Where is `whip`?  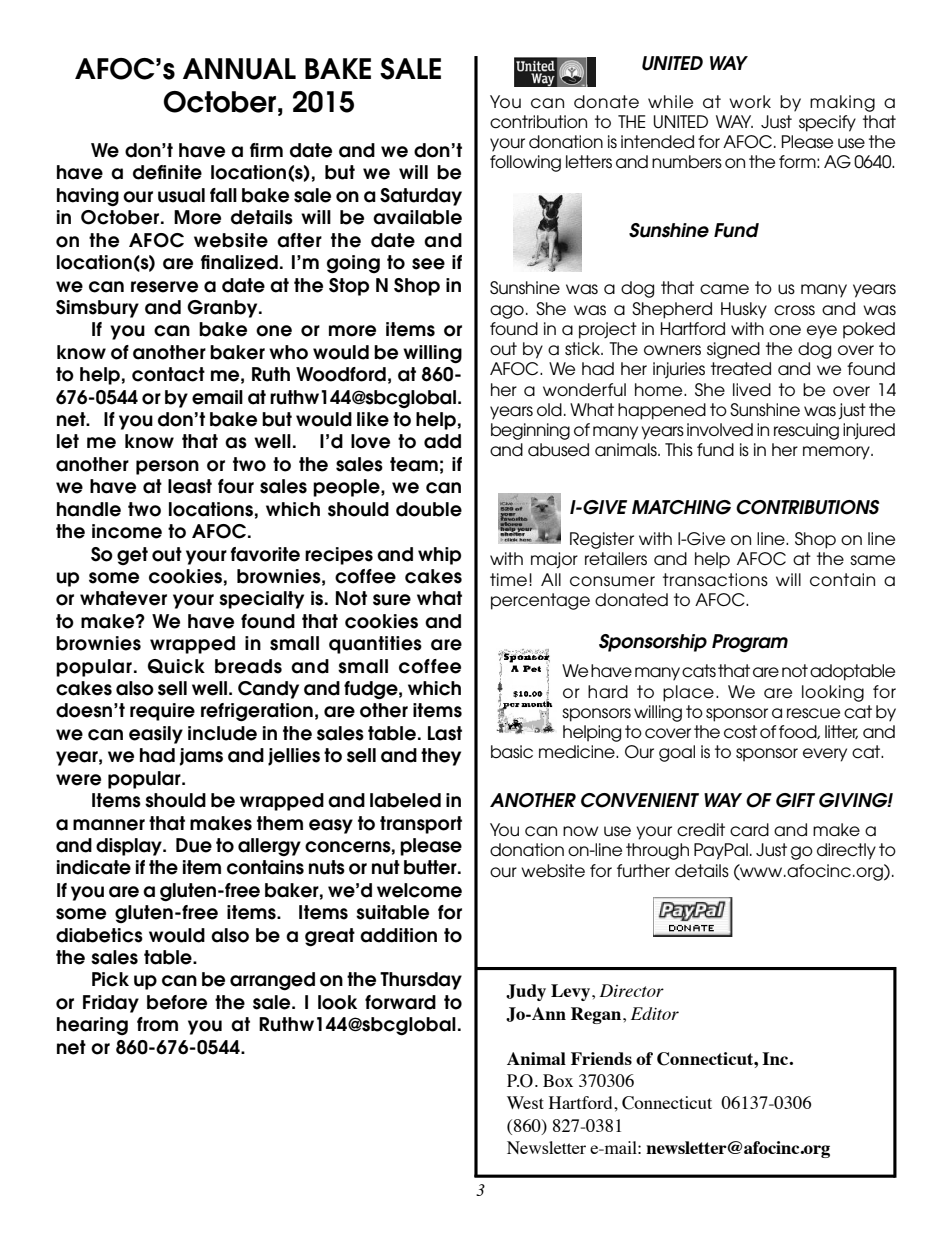
whip is located at coordinates (439, 556).
